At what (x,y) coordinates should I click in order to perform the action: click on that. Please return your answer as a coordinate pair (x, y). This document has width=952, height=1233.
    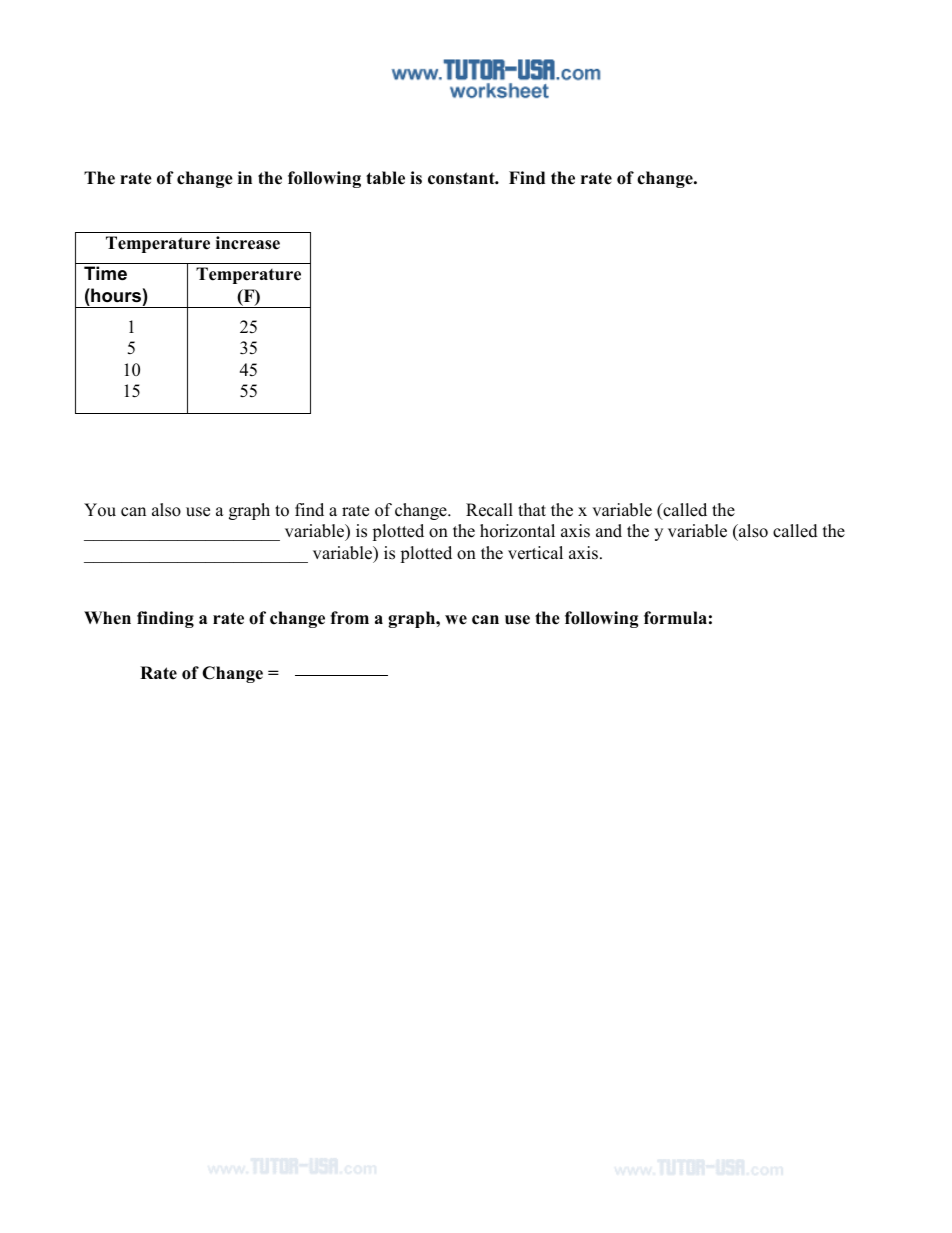
    Looking at the image, I should click on (532, 509).
